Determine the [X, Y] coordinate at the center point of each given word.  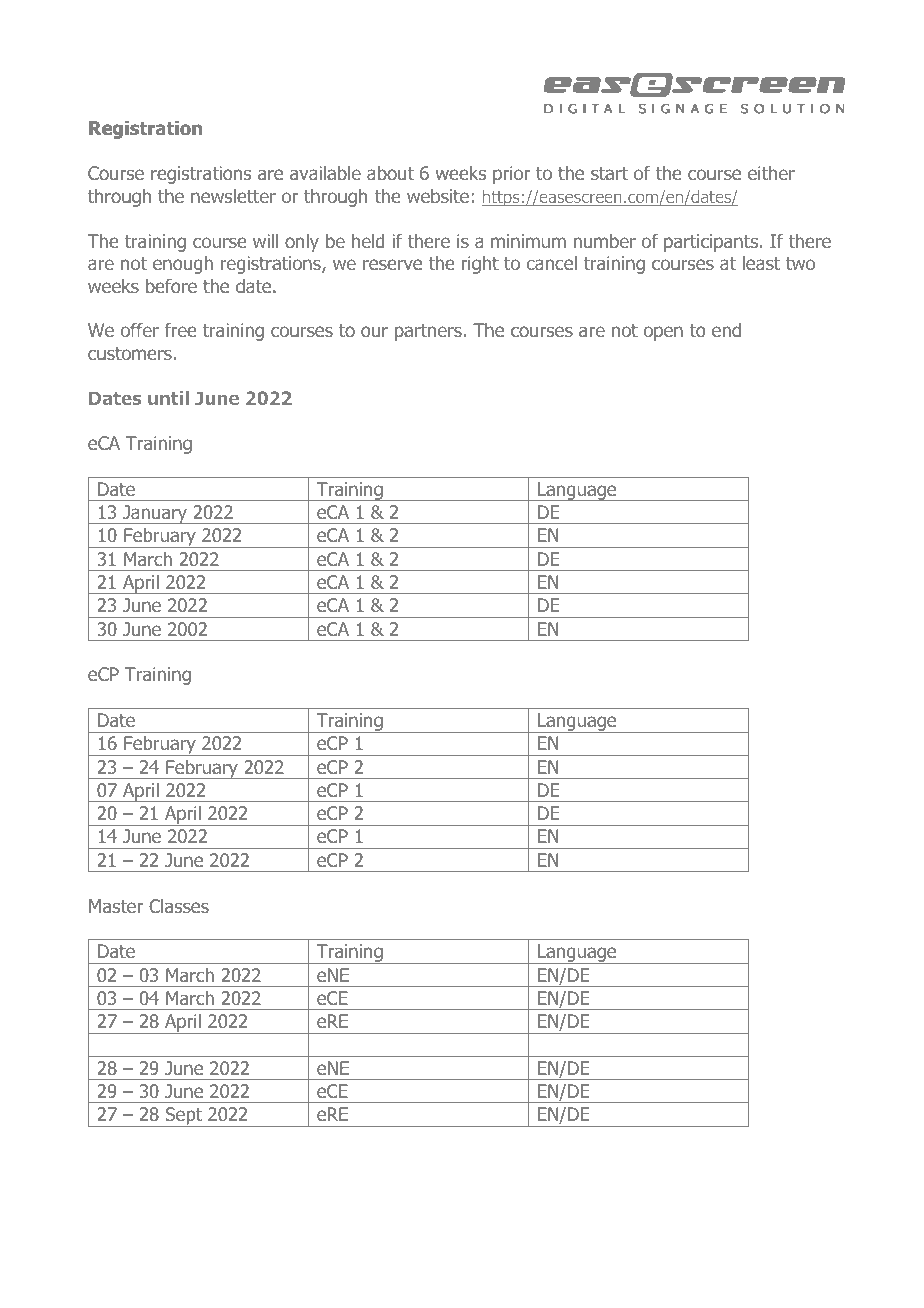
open [663, 333]
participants [711, 243]
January [155, 514]
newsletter [233, 196]
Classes [179, 906]
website [438, 196]
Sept [183, 1117]
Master [116, 906]
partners [428, 332]
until [168, 398]
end [726, 330]
